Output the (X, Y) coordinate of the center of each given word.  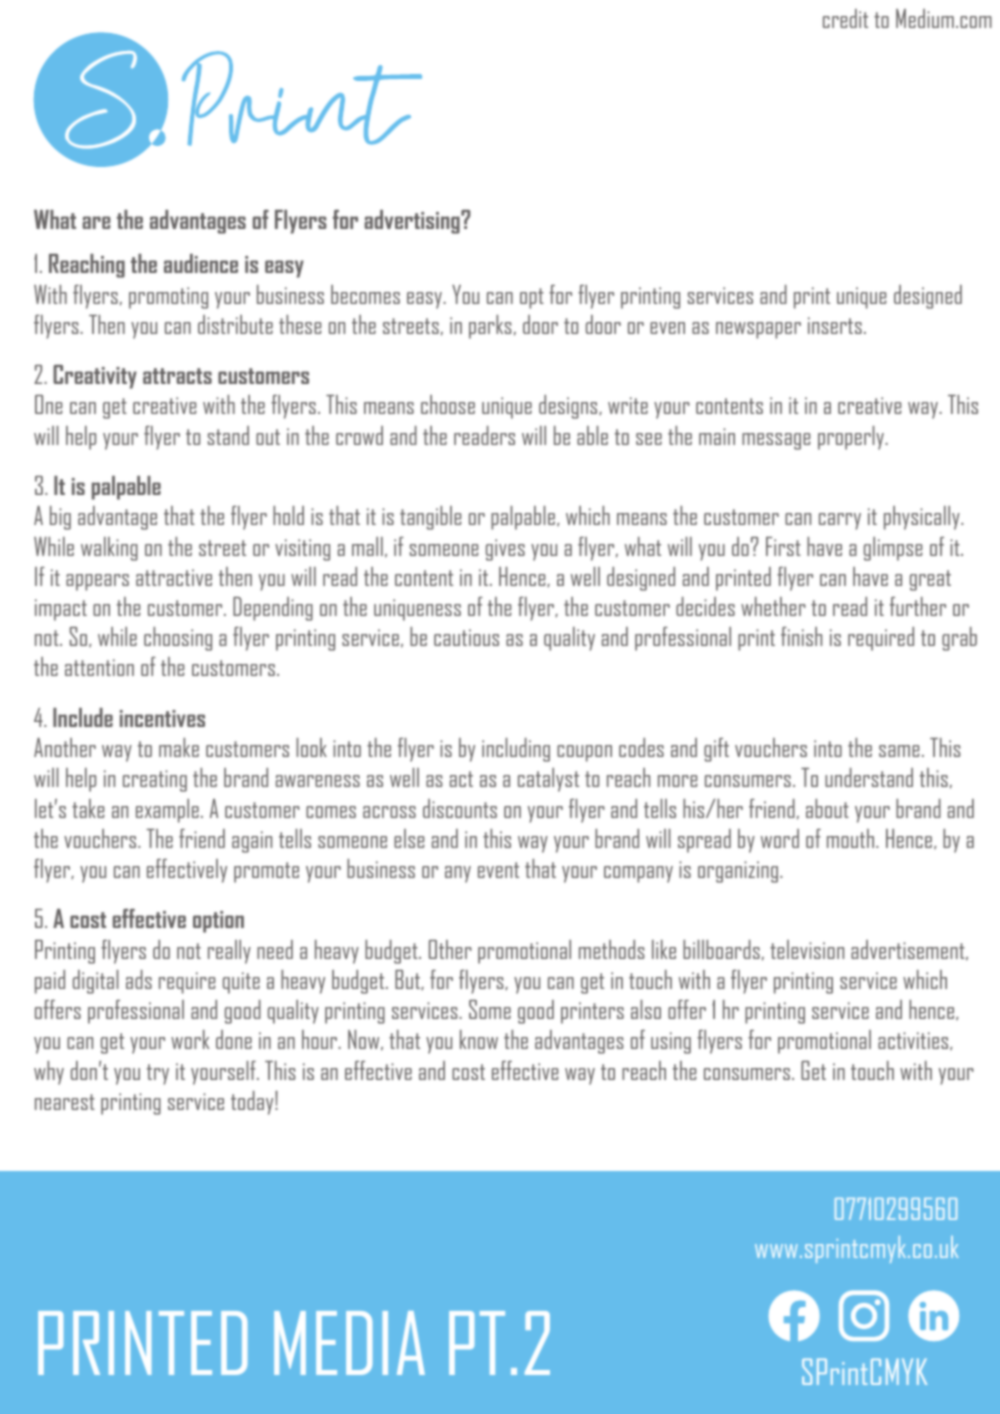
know (479, 1039)
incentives (162, 718)
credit (845, 18)
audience (201, 263)
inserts (835, 325)
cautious (466, 637)
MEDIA (349, 1343)
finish (801, 636)
